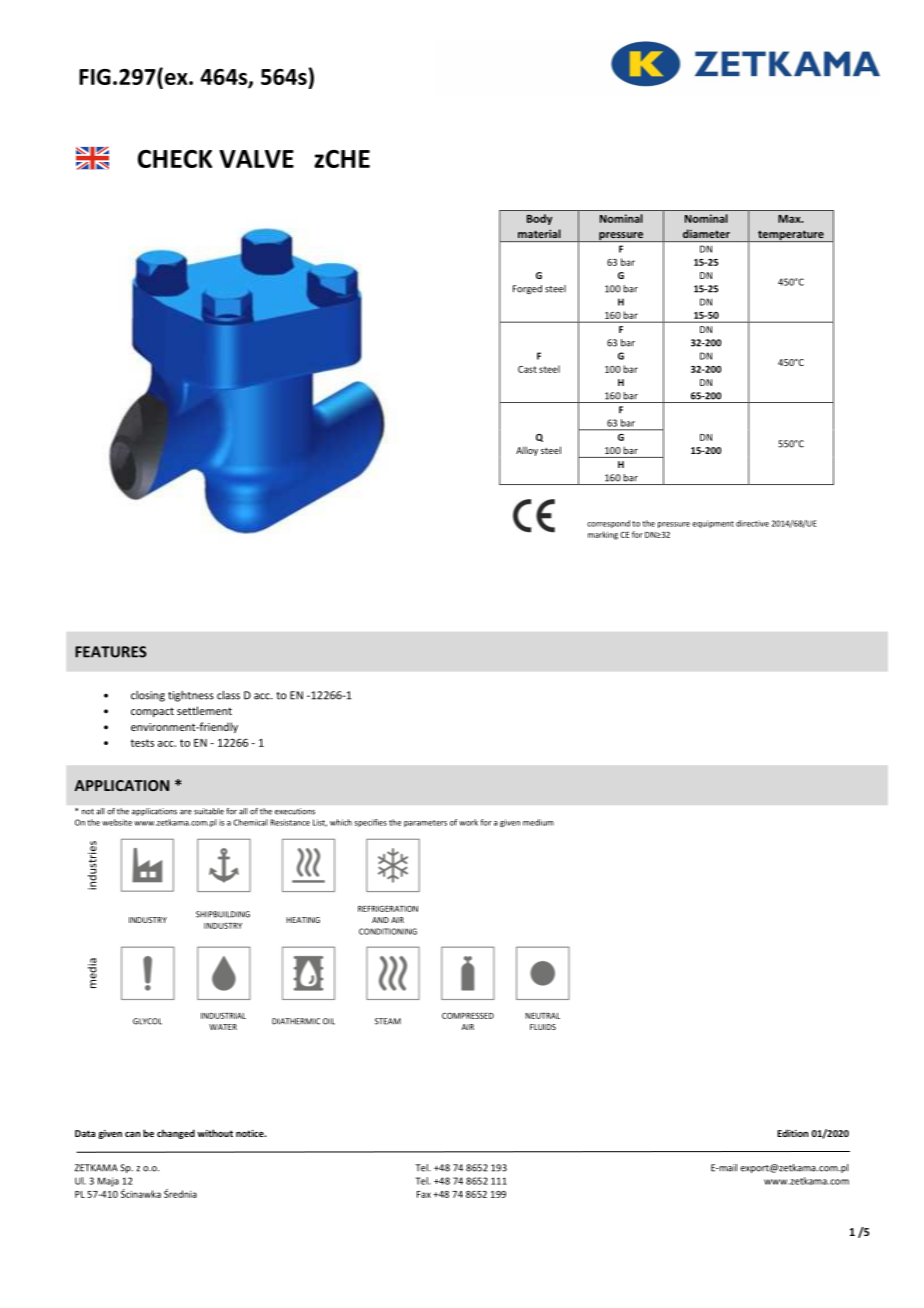 The image size is (924, 1308). Describe the element at coordinates (706, 233) in the page. I see `diameter` at that location.
